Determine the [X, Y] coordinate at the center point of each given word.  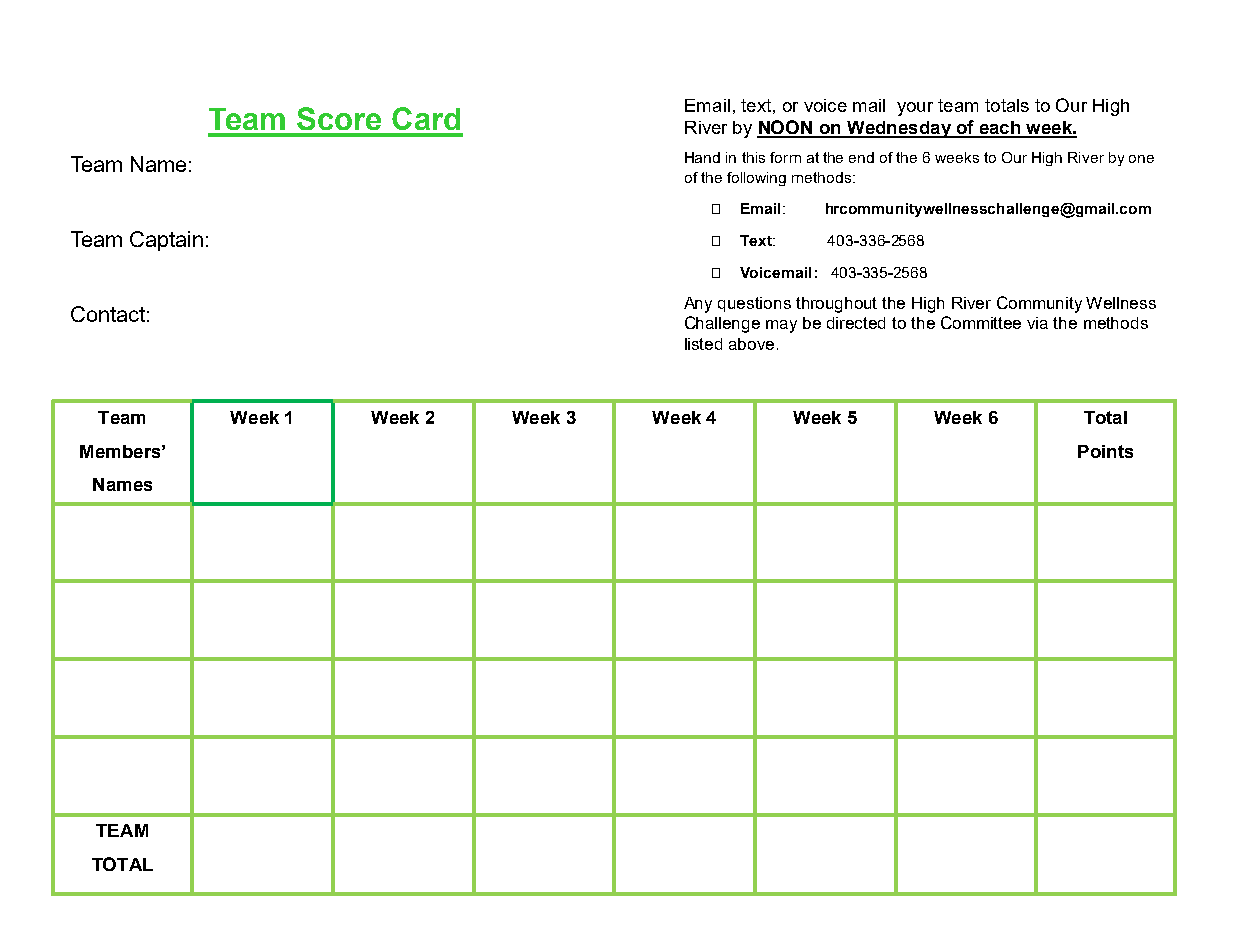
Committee [981, 322]
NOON [786, 128]
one [1141, 159]
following [756, 179]
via [1037, 323]
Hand [702, 157]
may [781, 326]
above [751, 344]
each [1000, 129]
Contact [108, 314]
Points [1105, 451]
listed [703, 344]
